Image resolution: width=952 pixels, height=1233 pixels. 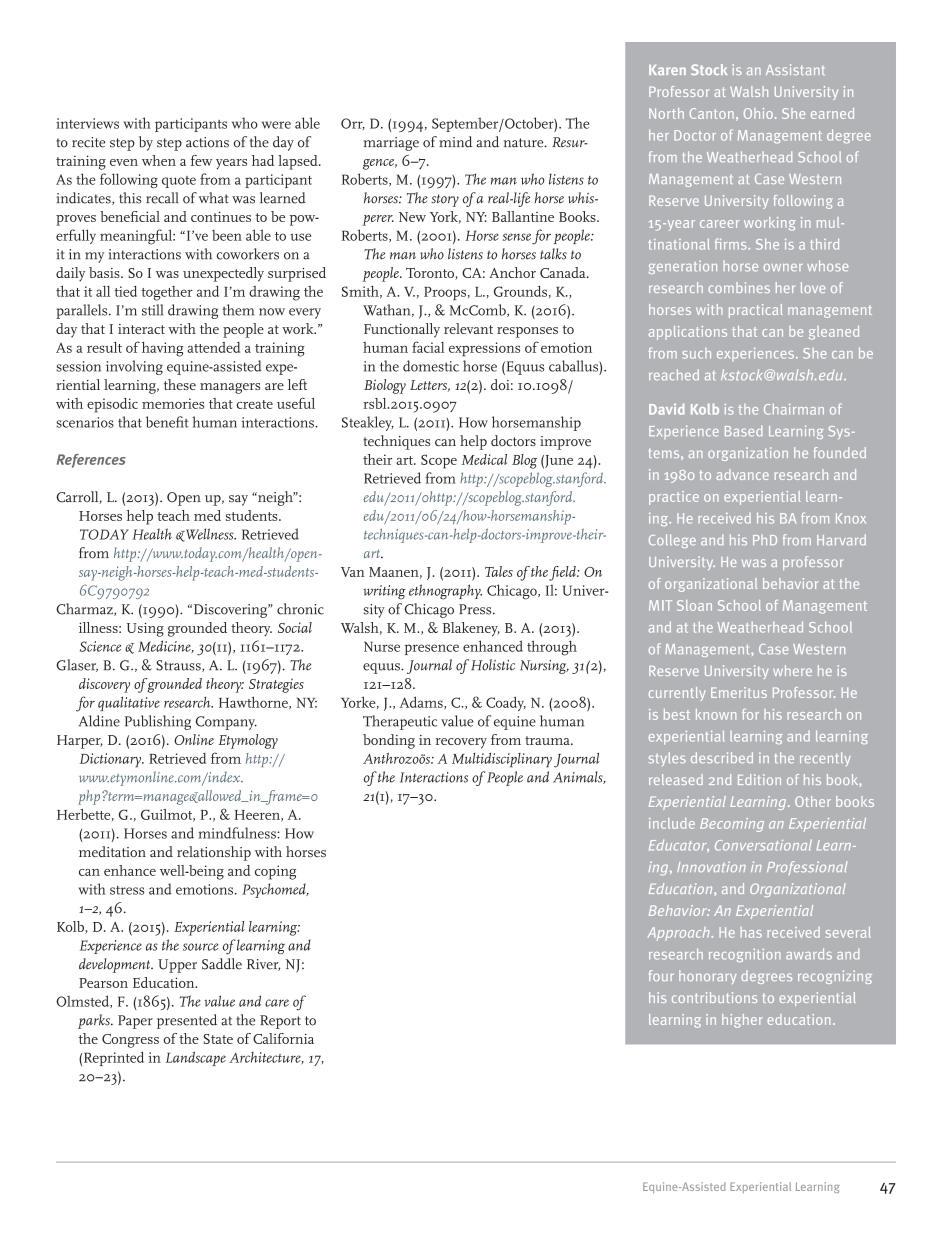 I want to click on California, so click(x=283, y=1038).
